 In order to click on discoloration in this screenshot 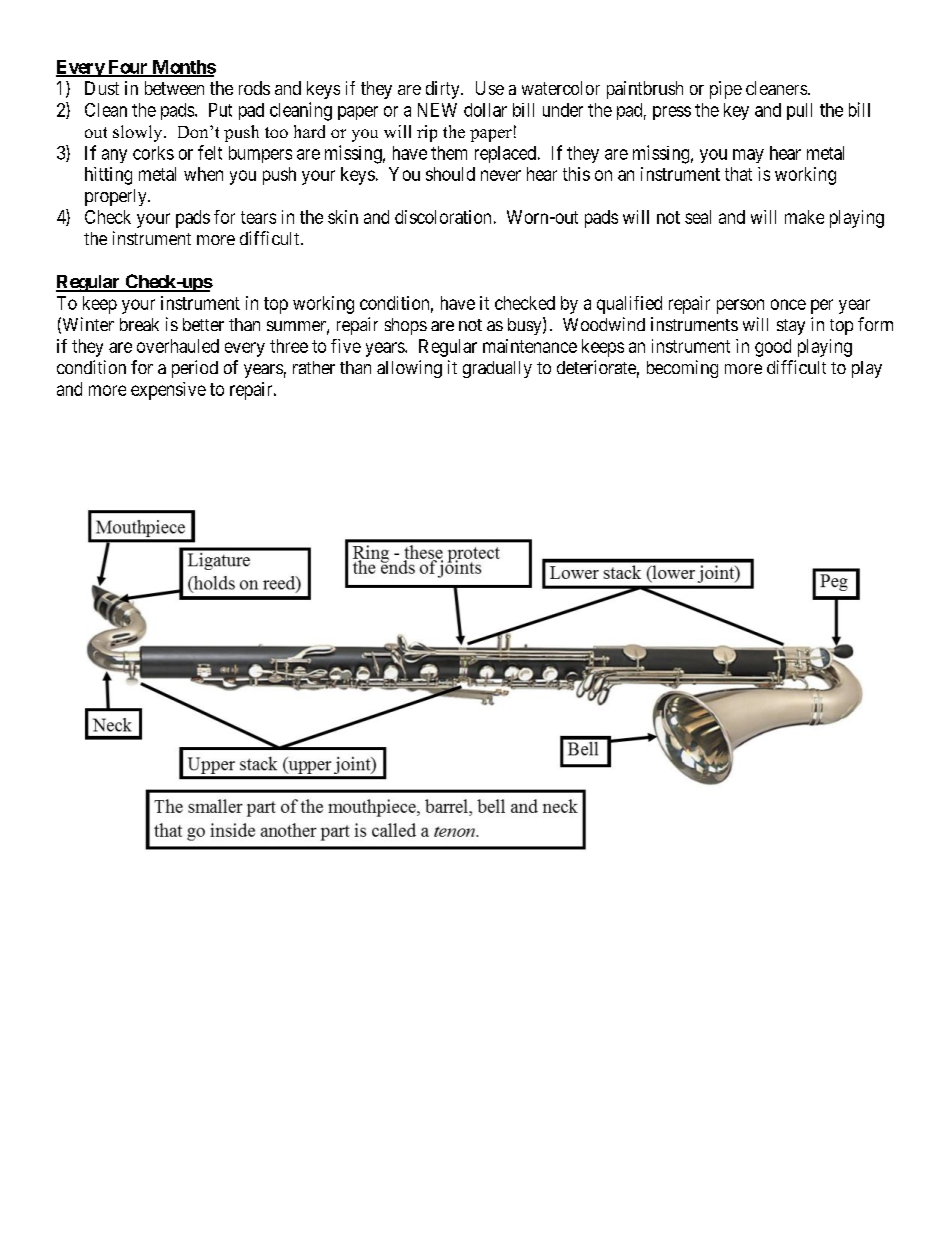, I will do `click(443, 217)`.
